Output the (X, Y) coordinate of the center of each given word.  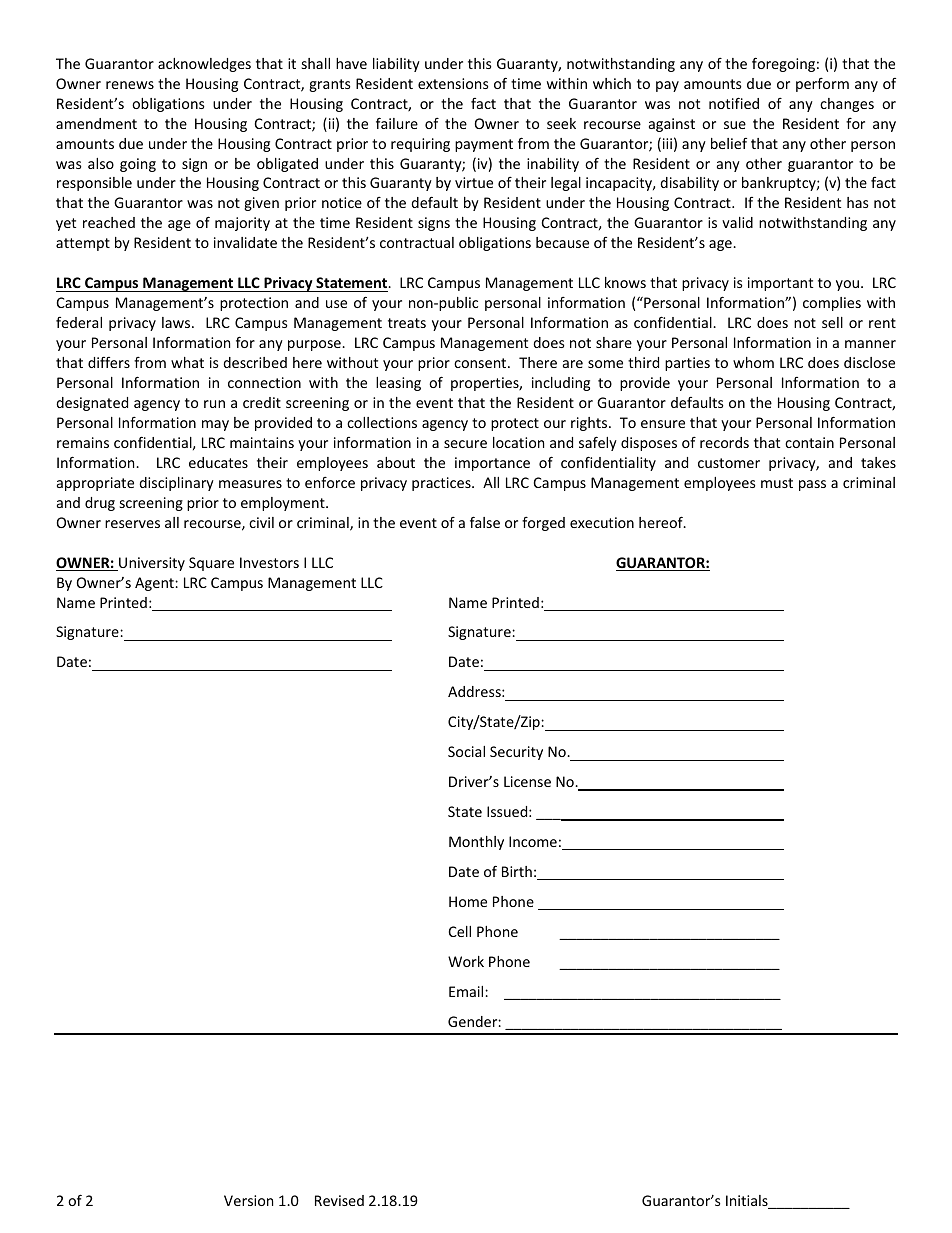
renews (130, 85)
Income (533, 841)
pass (812, 485)
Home (468, 901)
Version (248, 1200)
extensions (453, 83)
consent (481, 363)
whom (753, 362)
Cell (460, 931)
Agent (155, 584)
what (187, 362)
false (485, 522)
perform (822, 84)
